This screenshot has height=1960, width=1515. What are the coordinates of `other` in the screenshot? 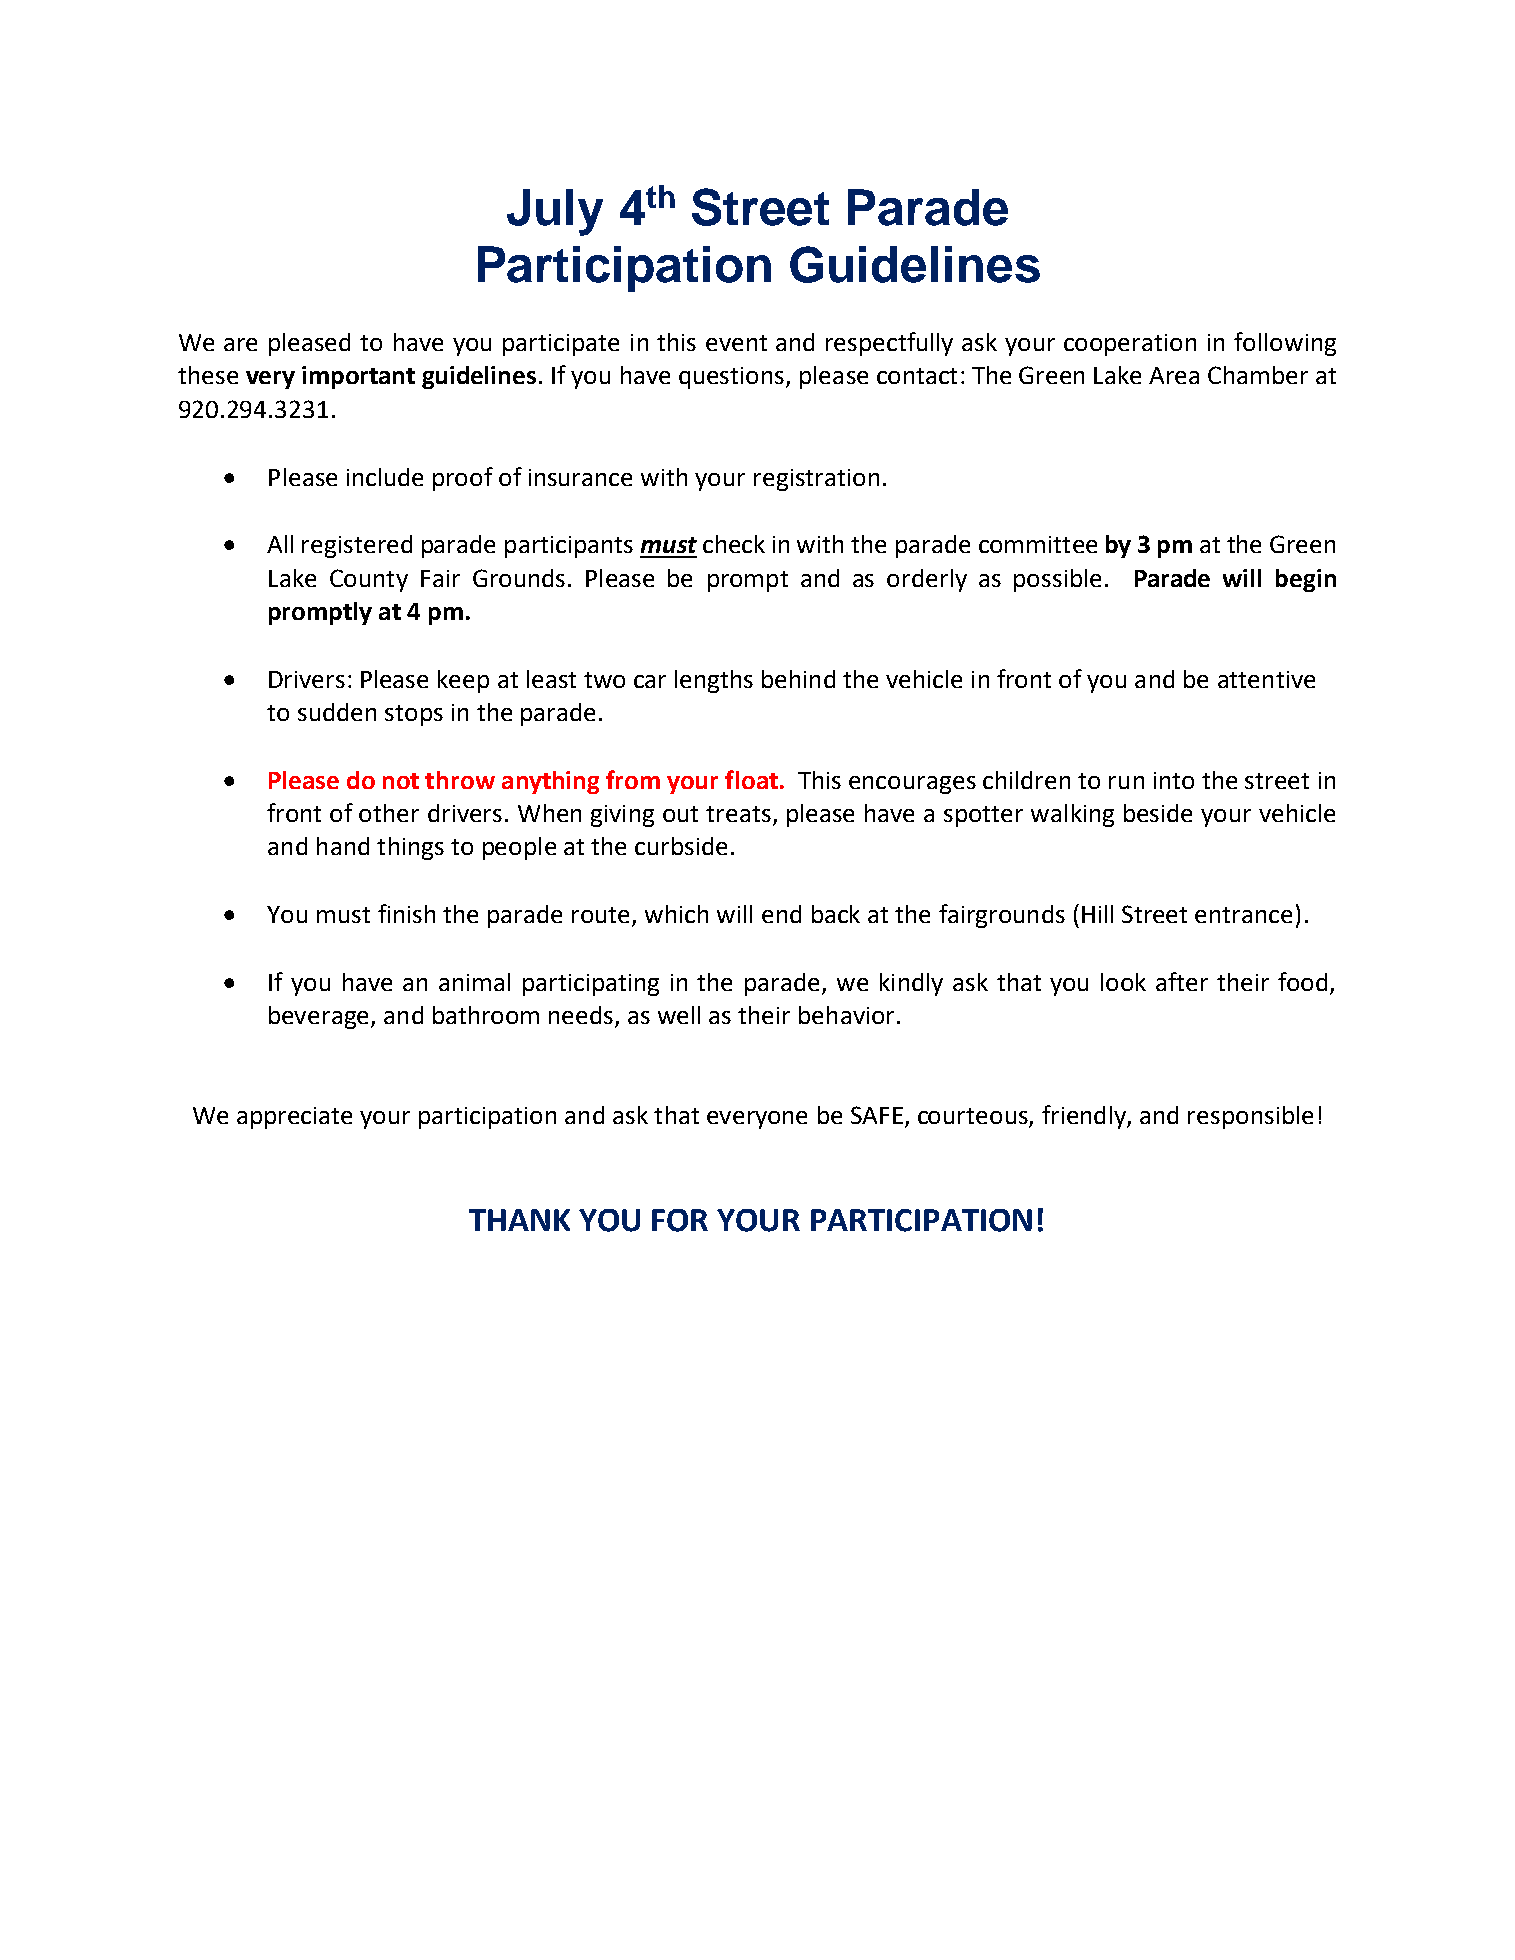 It's located at (389, 813).
